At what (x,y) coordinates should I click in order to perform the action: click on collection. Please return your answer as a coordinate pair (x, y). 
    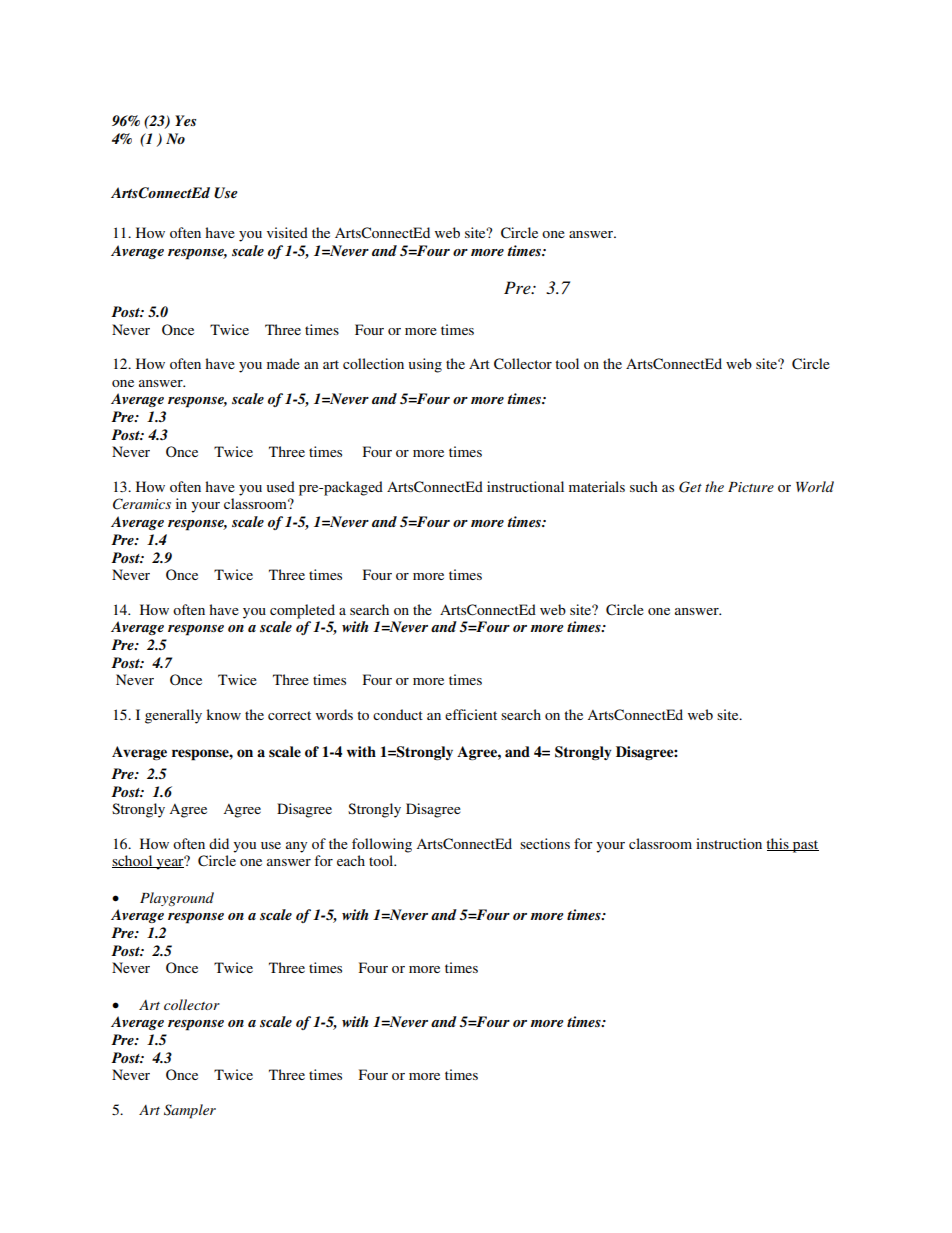
    Looking at the image, I should click on (373, 363).
